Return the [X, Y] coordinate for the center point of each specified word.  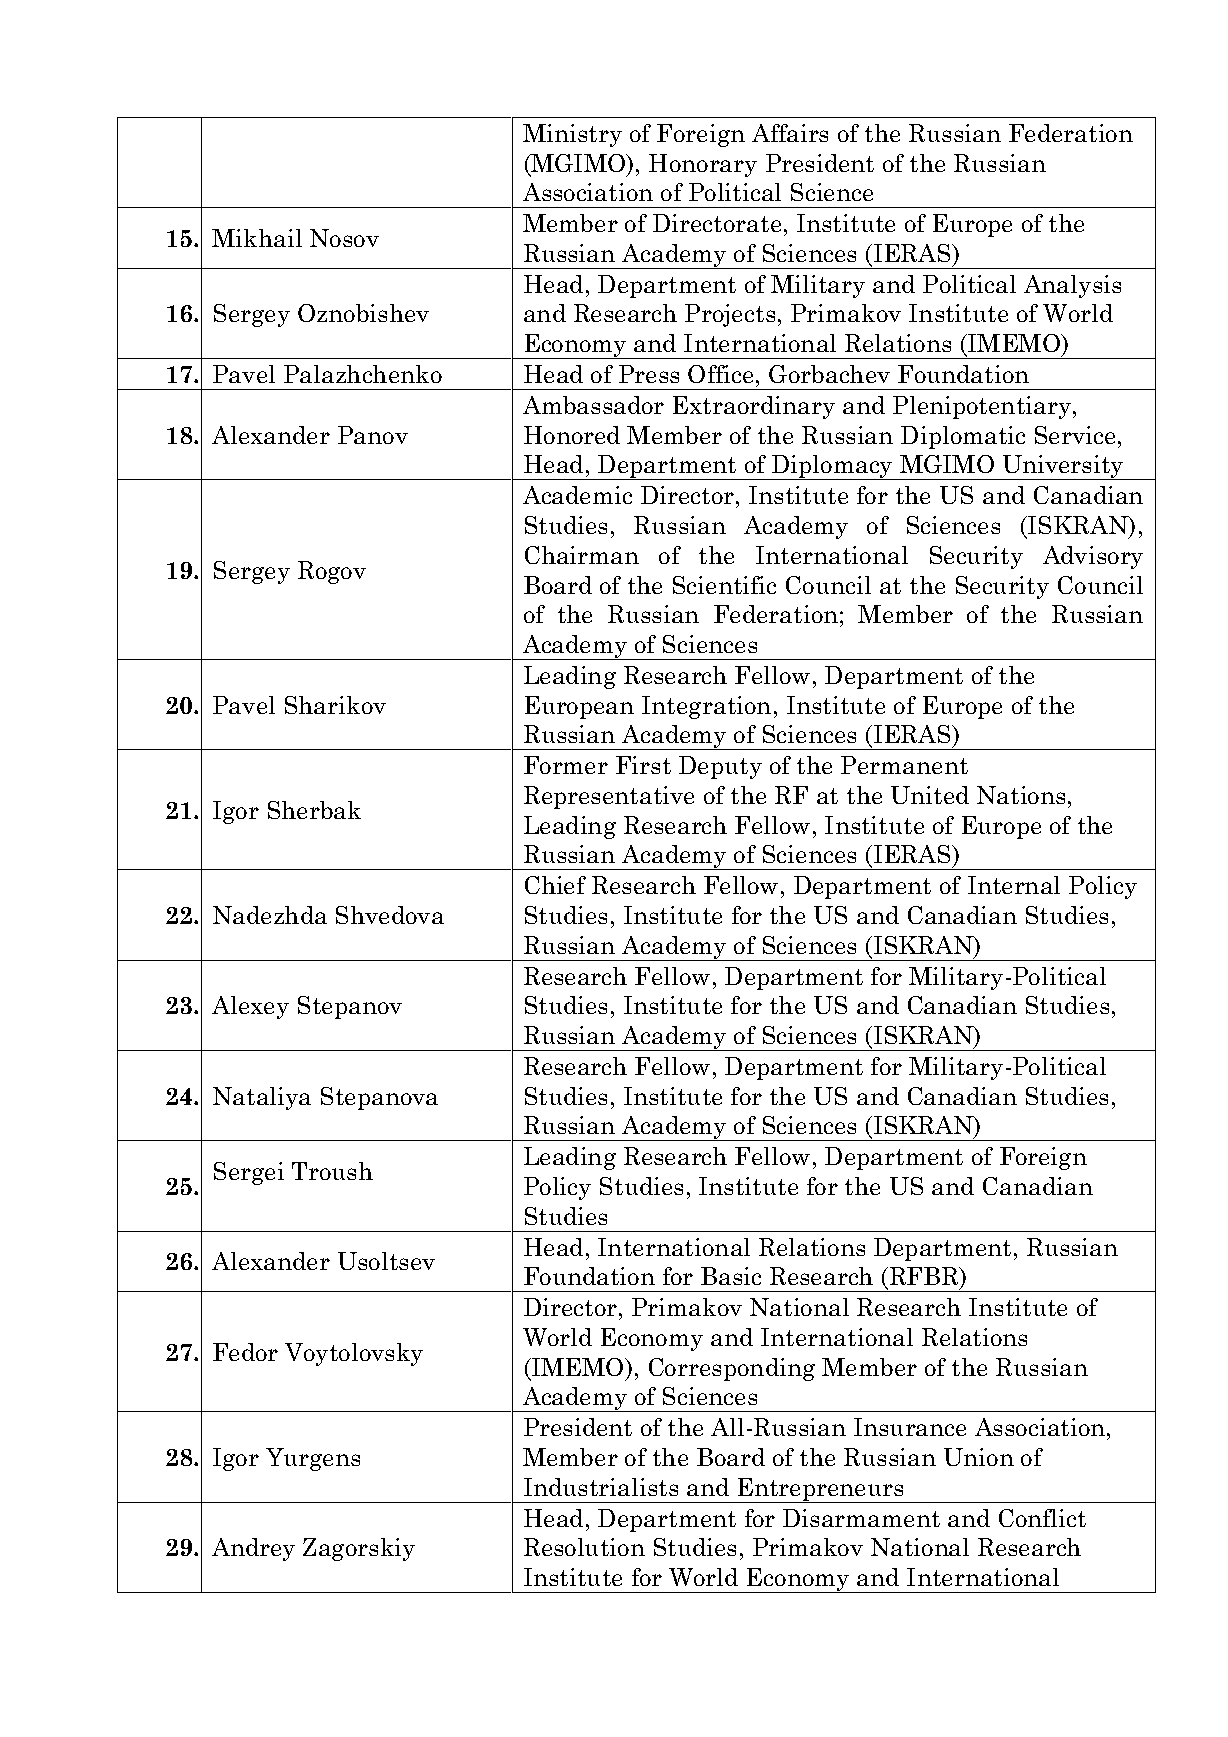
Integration [706, 707]
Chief [555, 885]
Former [566, 765]
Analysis [1072, 286]
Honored [572, 435]
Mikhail [257, 238]
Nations [1021, 795]
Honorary [703, 165]
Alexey [250, 1007]
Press [649, 374]
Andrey [253, 1549]
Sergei [249, 1173]
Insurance [910, 1427]
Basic [731, 1276]
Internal [1014, 885]
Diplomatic [963, 437]
